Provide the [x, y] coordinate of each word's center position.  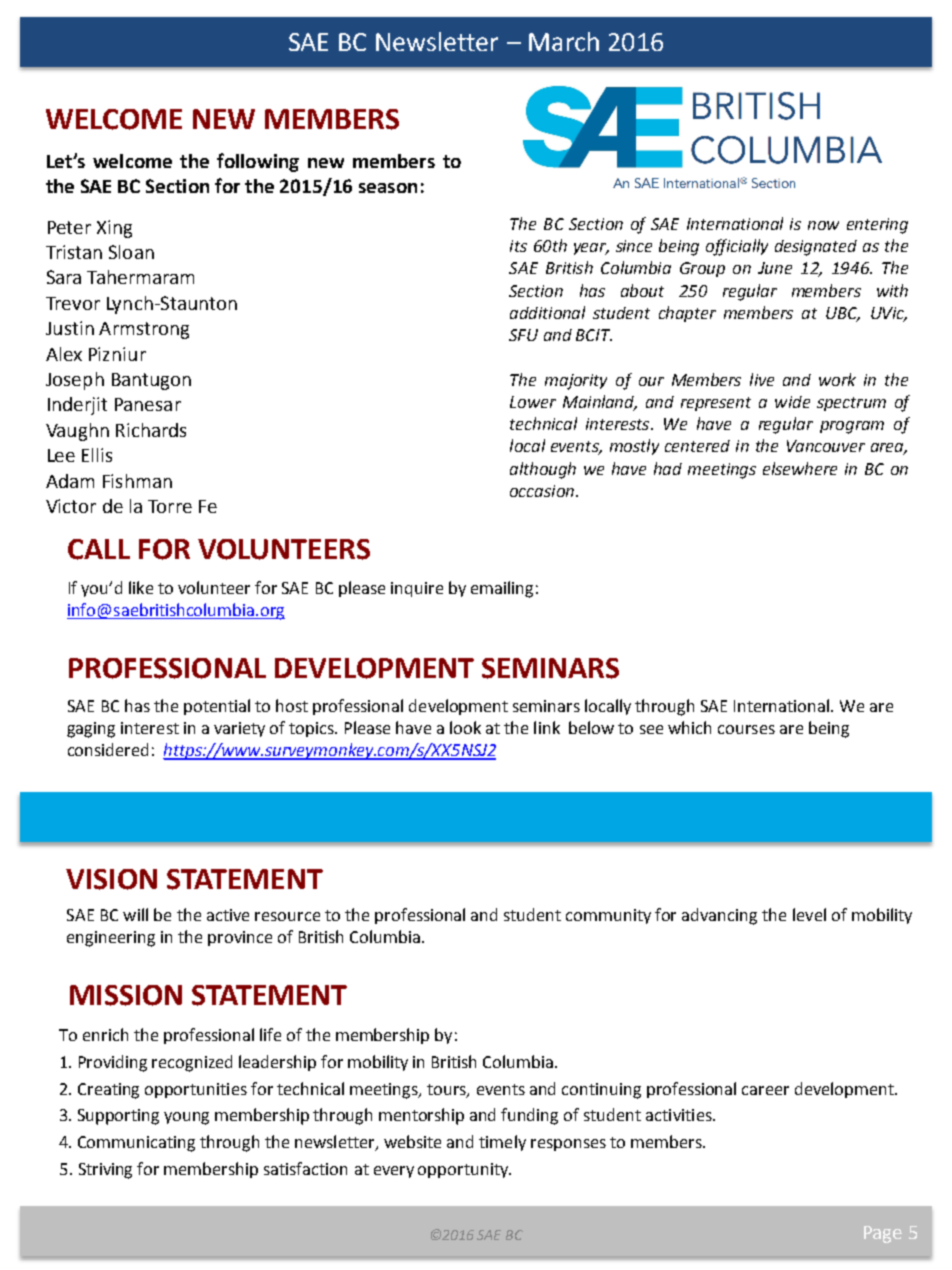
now [823, 225]
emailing [502, 589]
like [141, 587]
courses [746, 729]
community [608, 916]
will [135, 914]
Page [883, 1234]
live [762, 379]
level [809, 914]
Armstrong [144, 330]
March [564, 41]
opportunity [464, 1170]
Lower [533, 402]
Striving [105, 1171]
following [258, 162]
